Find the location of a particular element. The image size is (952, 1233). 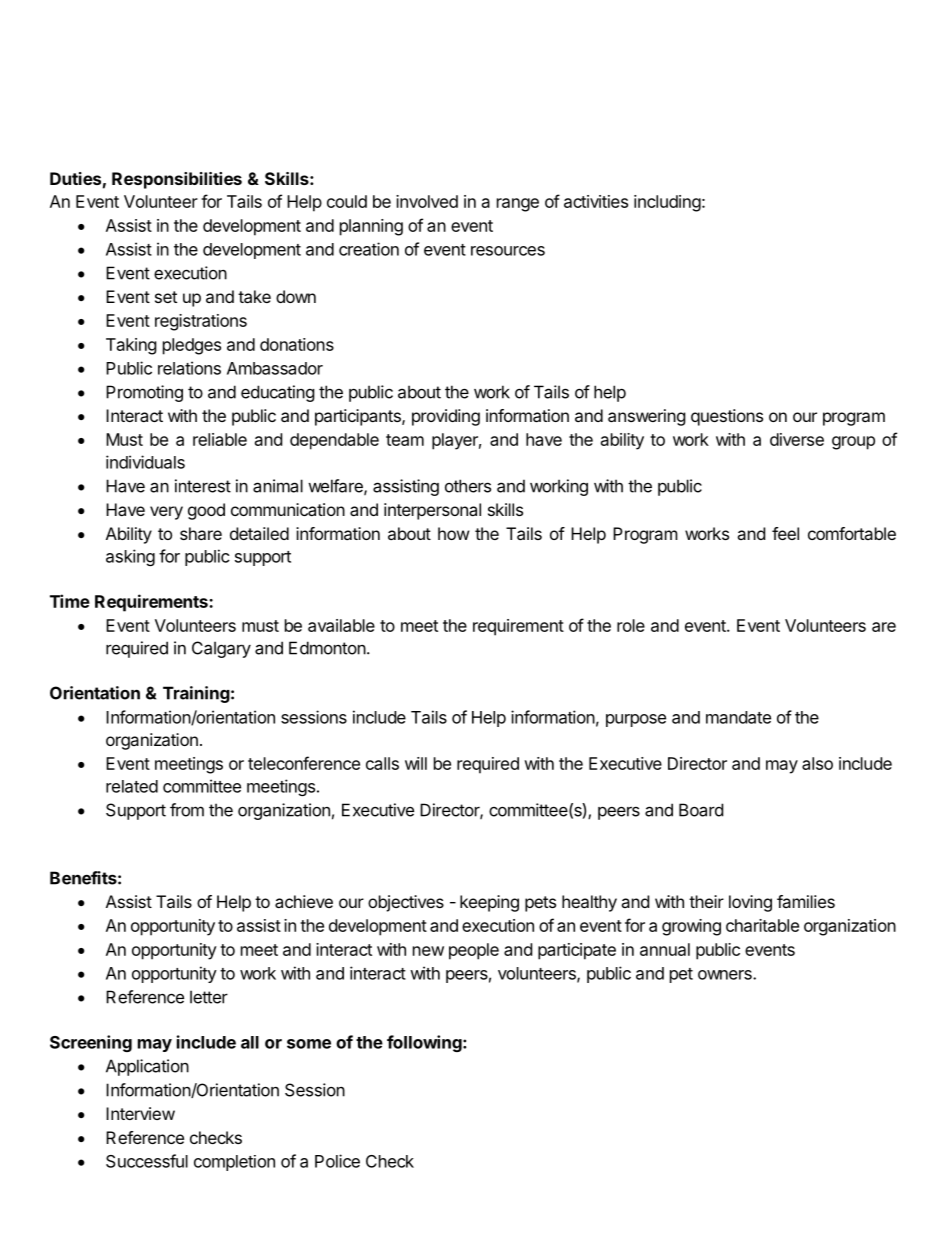

Responsibilities is located at coordinates (177, 180).
